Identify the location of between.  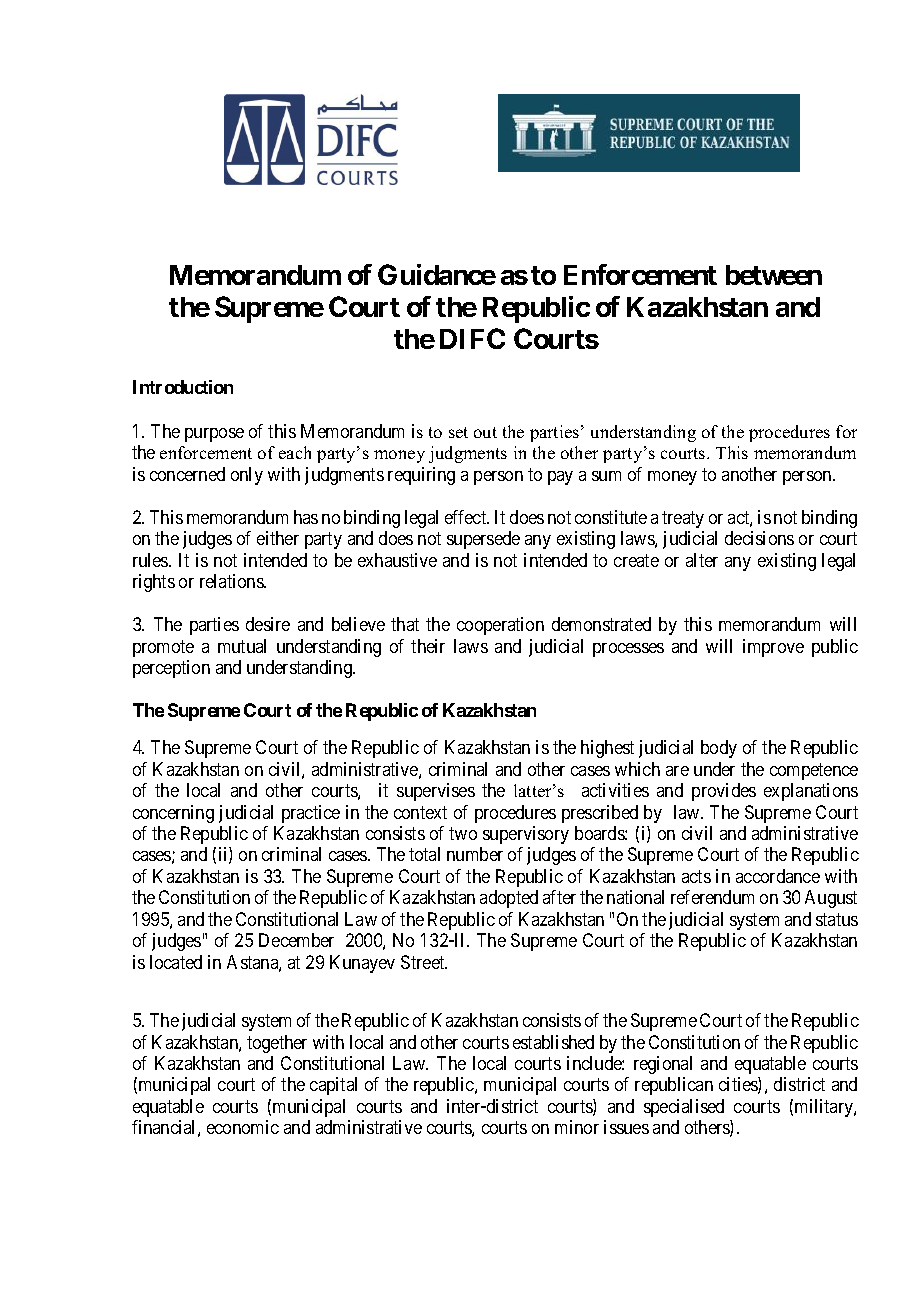
(774, 275).
